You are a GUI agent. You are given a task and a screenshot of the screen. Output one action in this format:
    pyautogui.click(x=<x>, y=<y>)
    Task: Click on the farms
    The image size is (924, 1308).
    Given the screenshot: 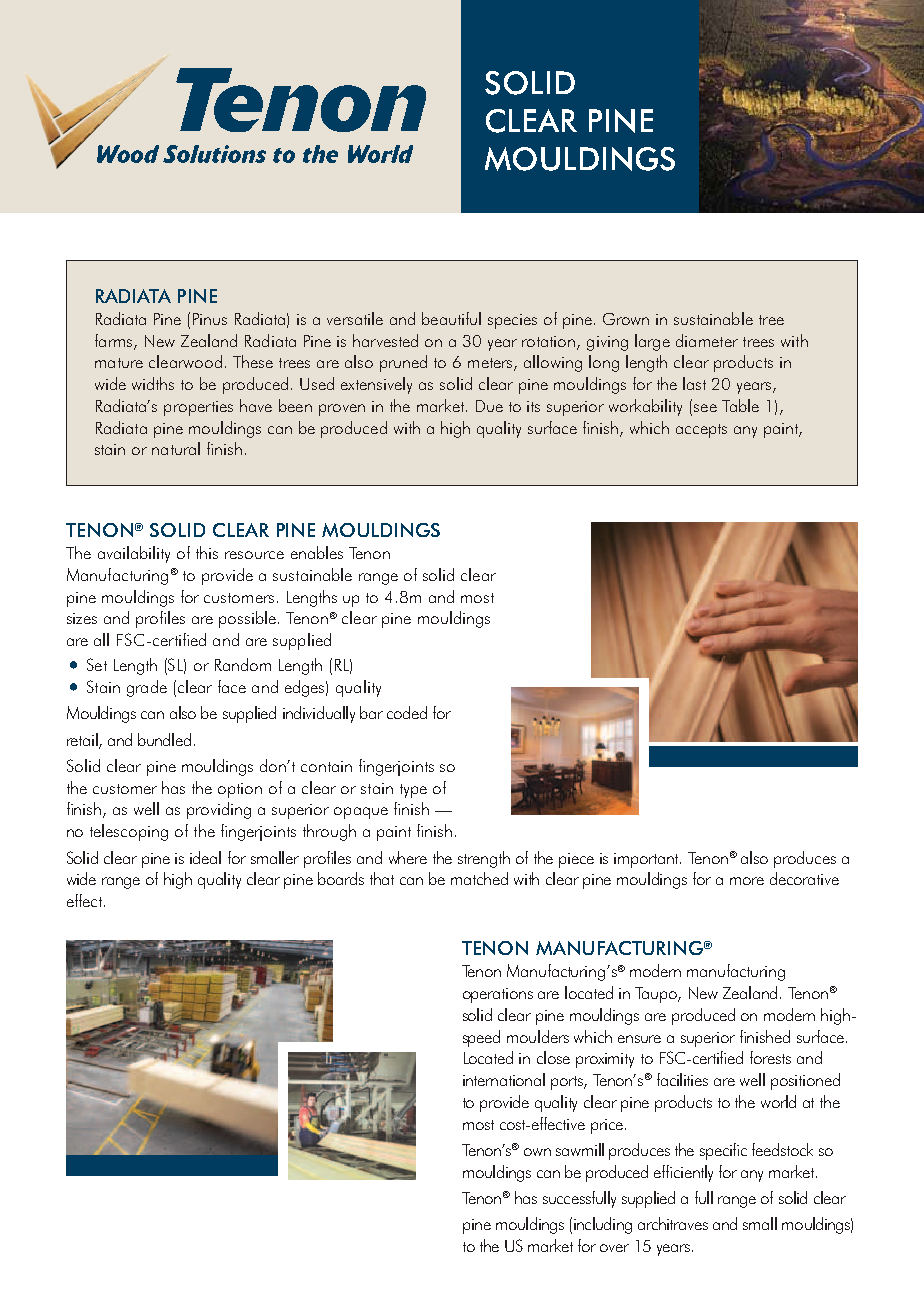 What is the action you would take?
    pyautogui.click(x=115, y=341)
